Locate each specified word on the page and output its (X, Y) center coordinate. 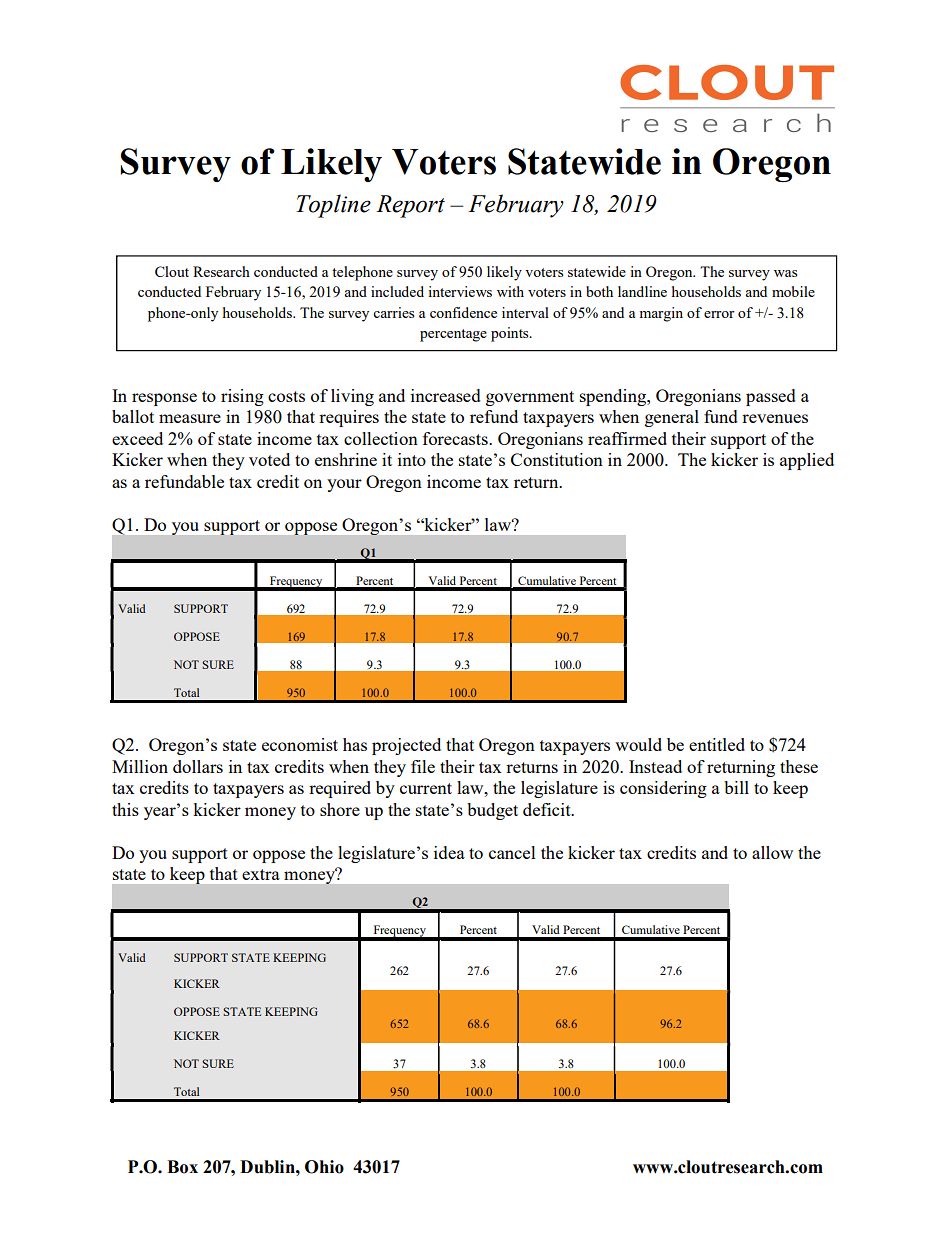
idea (449, 852)
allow (772, 852)
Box (182, 1167)
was (785, 273)
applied (807, 461)
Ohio (324, 1167)
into (412, 459)
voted (269, 459)
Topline (333, 206)
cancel (512, 852)
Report (410, 206)
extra (261, 874)
